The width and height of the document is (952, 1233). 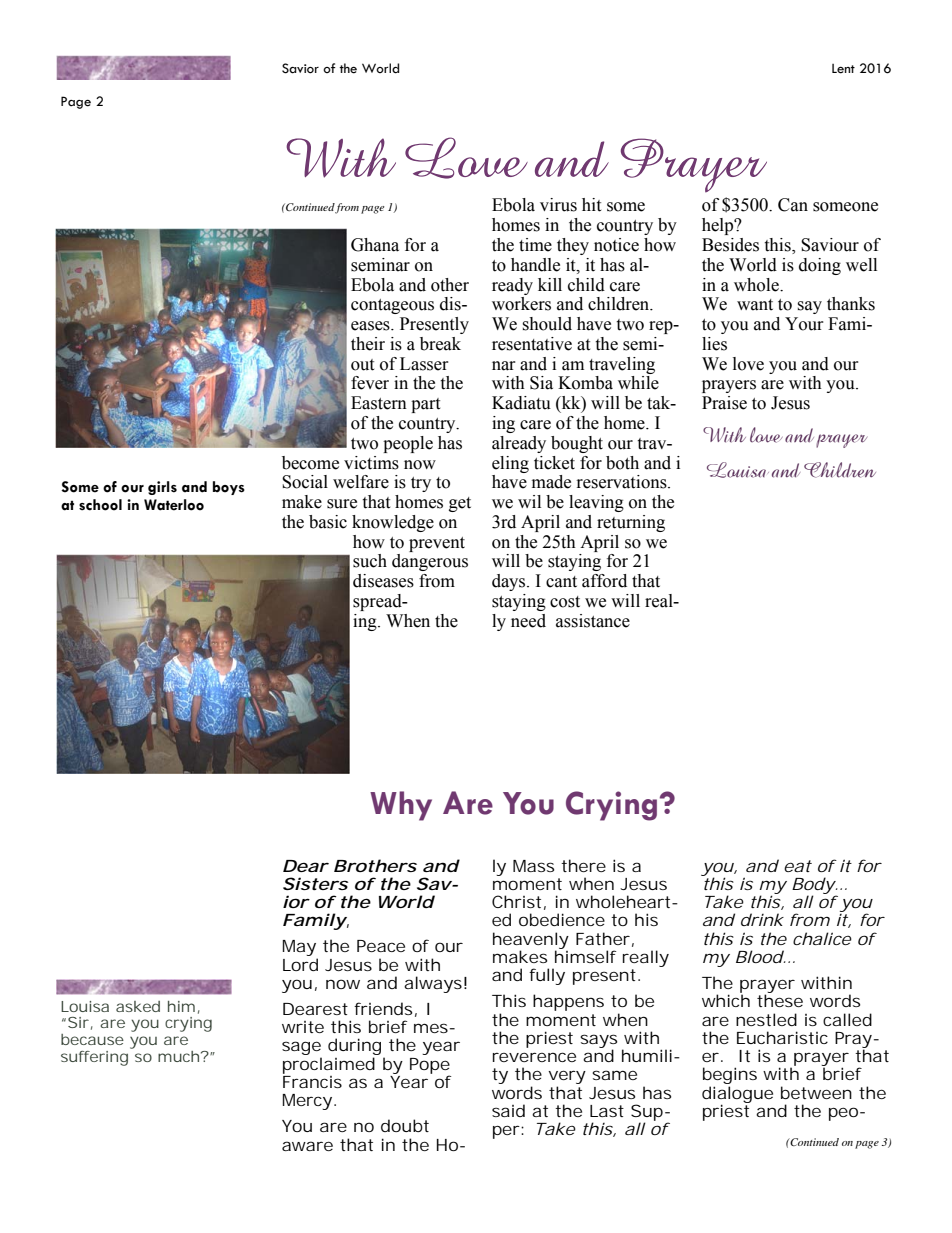 I want to click on much, so click(x=178, y=1056).
